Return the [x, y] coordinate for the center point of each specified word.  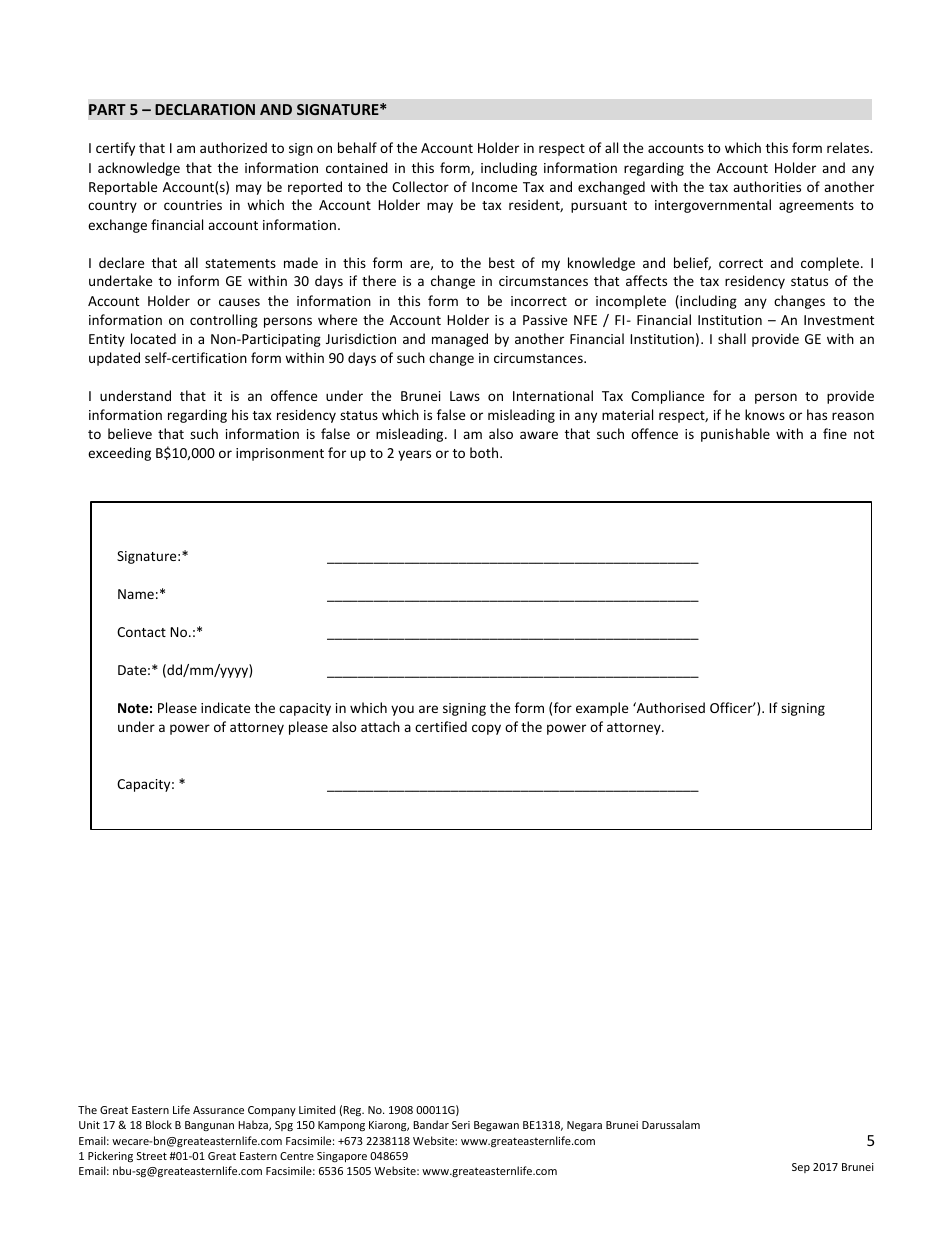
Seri [461, 1125]
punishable [735, 435]
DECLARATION [205, 109]
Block [159, 1124]
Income [494, 187]
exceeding [119, 454]
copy [486, 729]
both [485, 452]
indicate [225, 707]
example [602, 709]
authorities [767, 186]
